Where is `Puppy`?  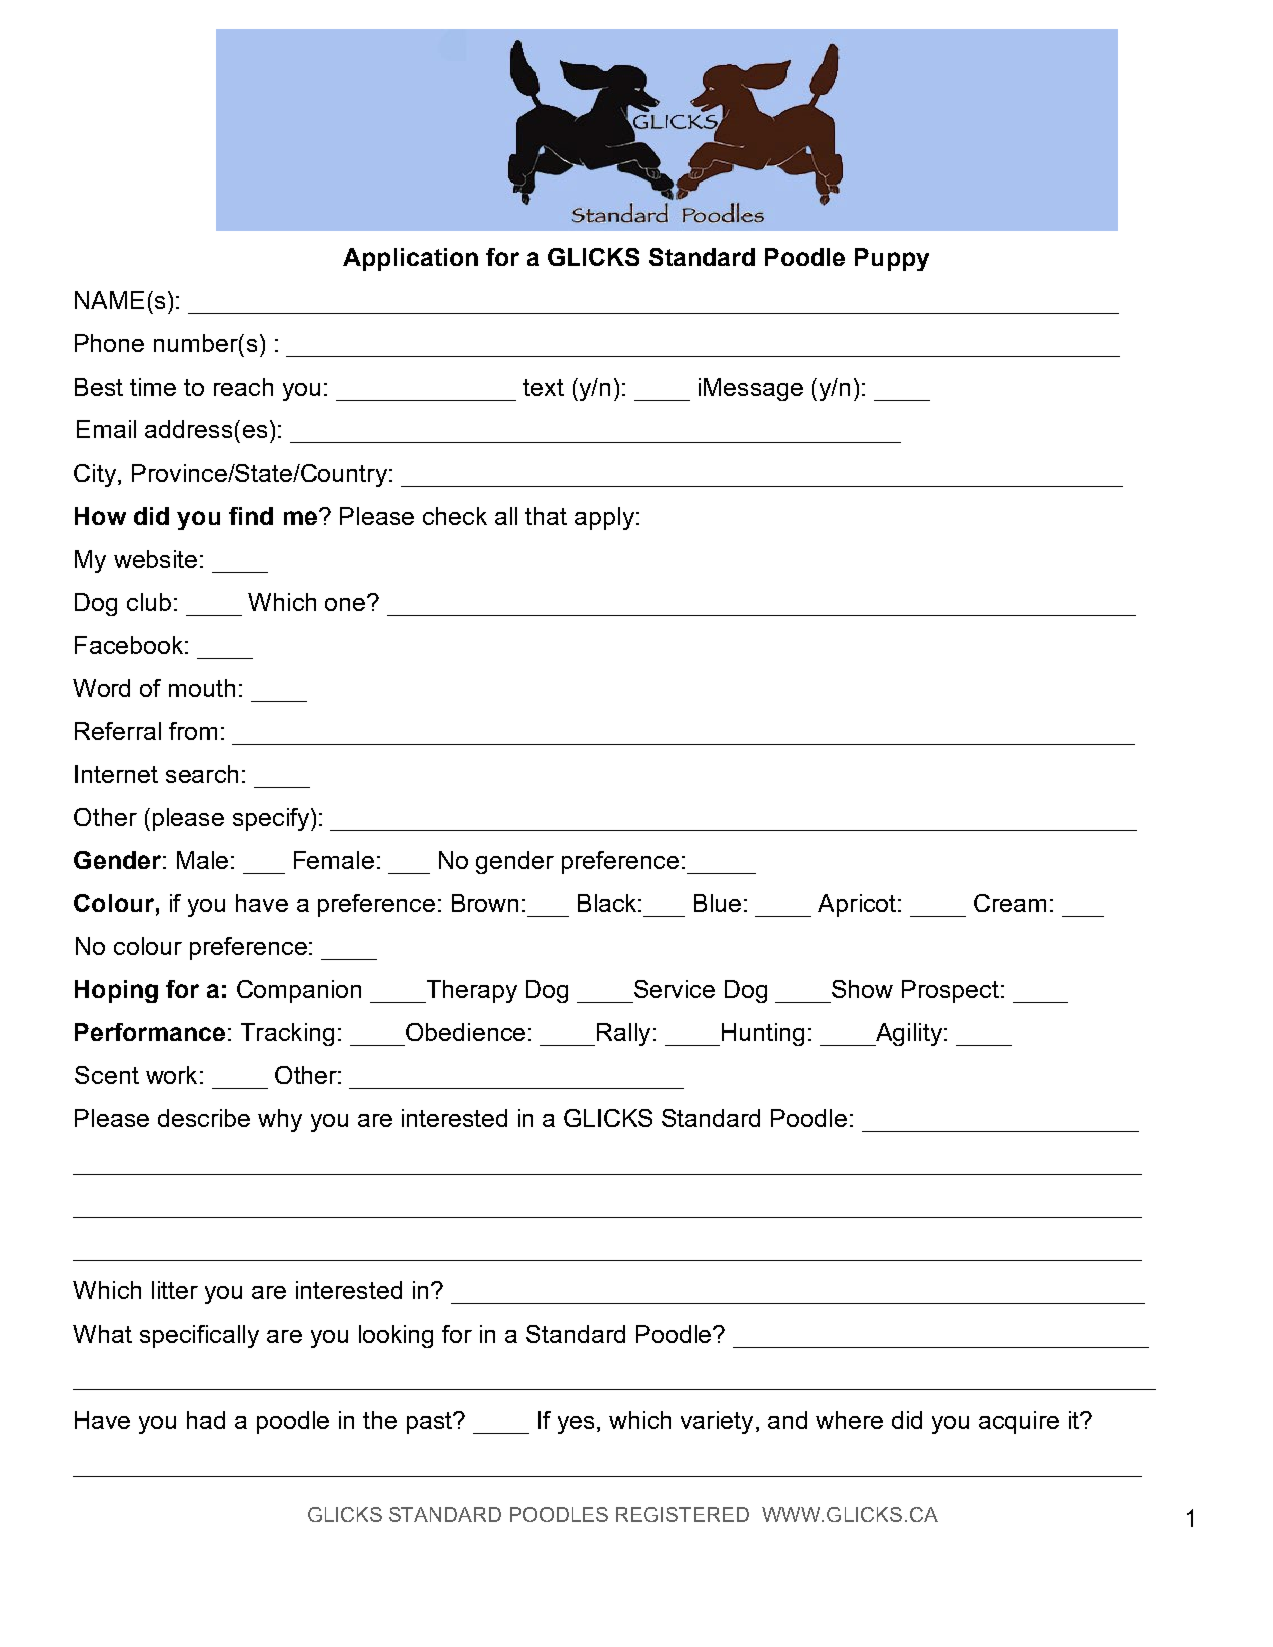
Puppy is located at coordinates (892, 259).
